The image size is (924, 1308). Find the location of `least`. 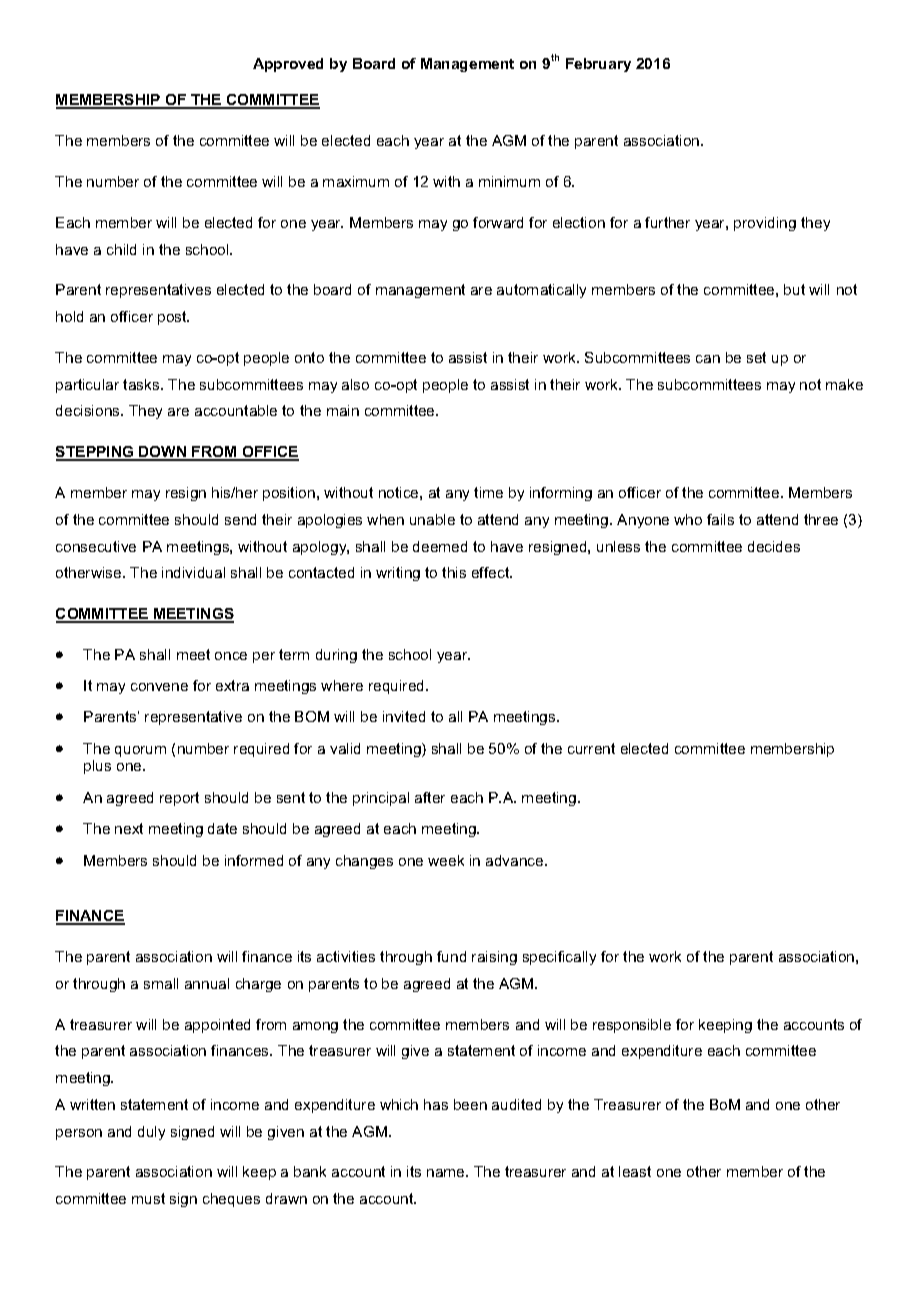

least is located at coordinates (635, 1171).
